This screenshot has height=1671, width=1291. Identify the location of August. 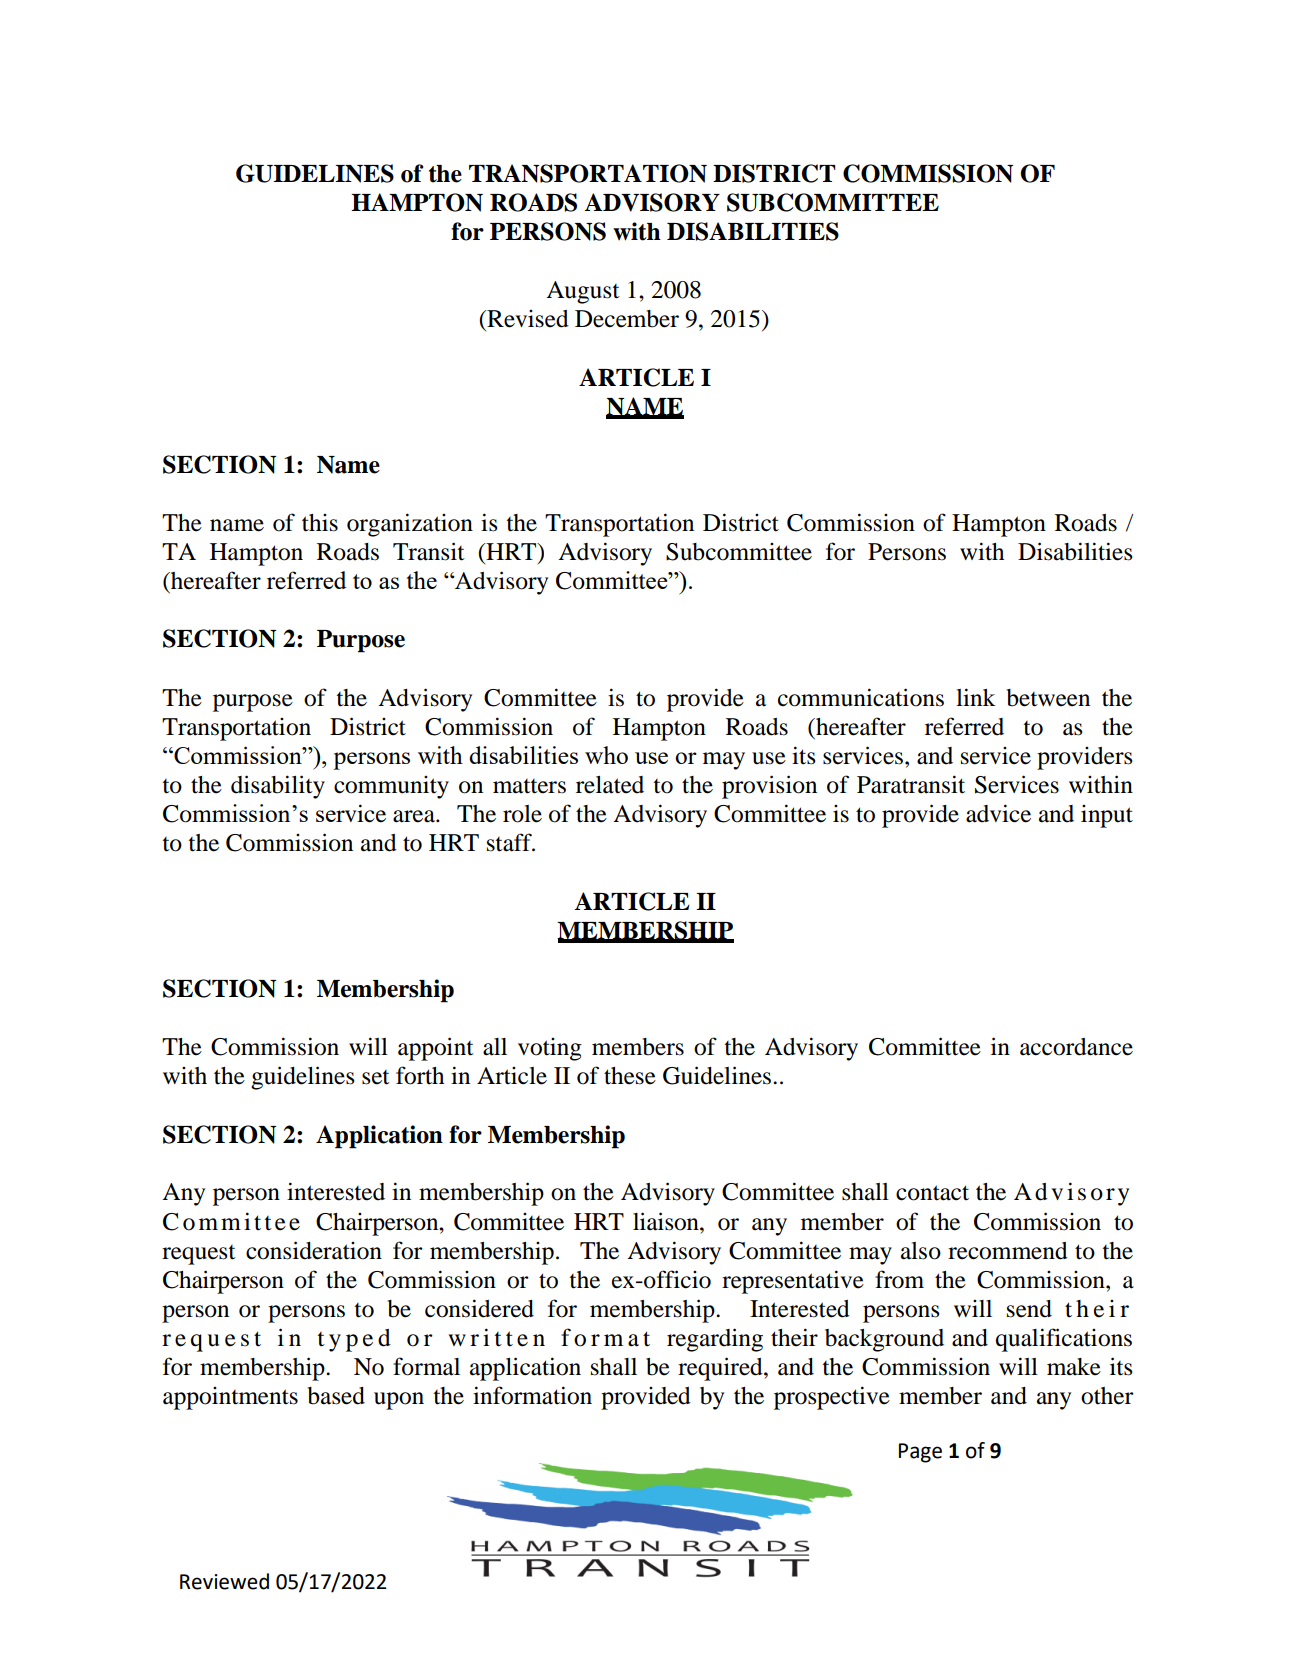
(583, 292).
